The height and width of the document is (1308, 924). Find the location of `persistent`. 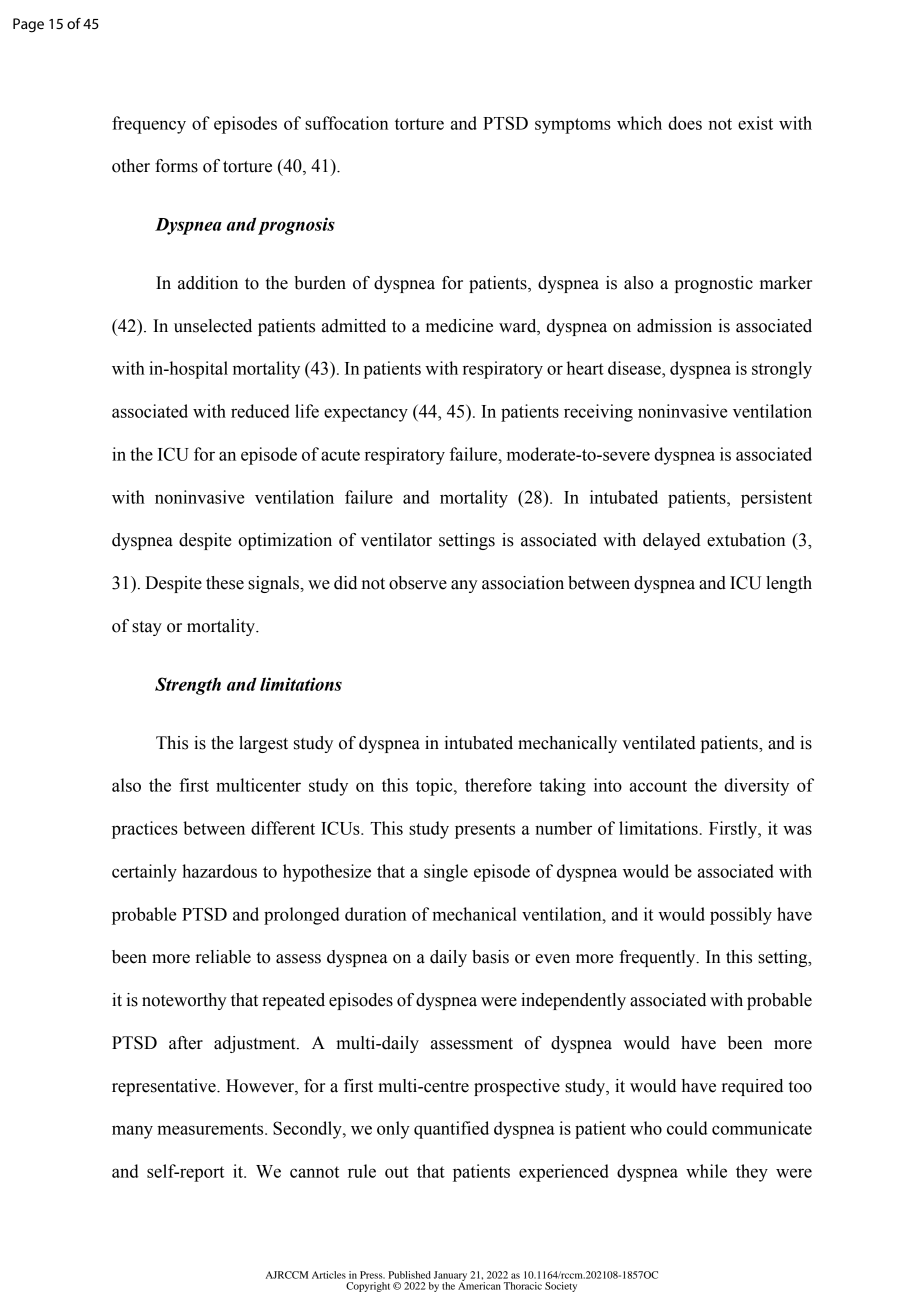

persistent is located at coordinates (776, 499).
